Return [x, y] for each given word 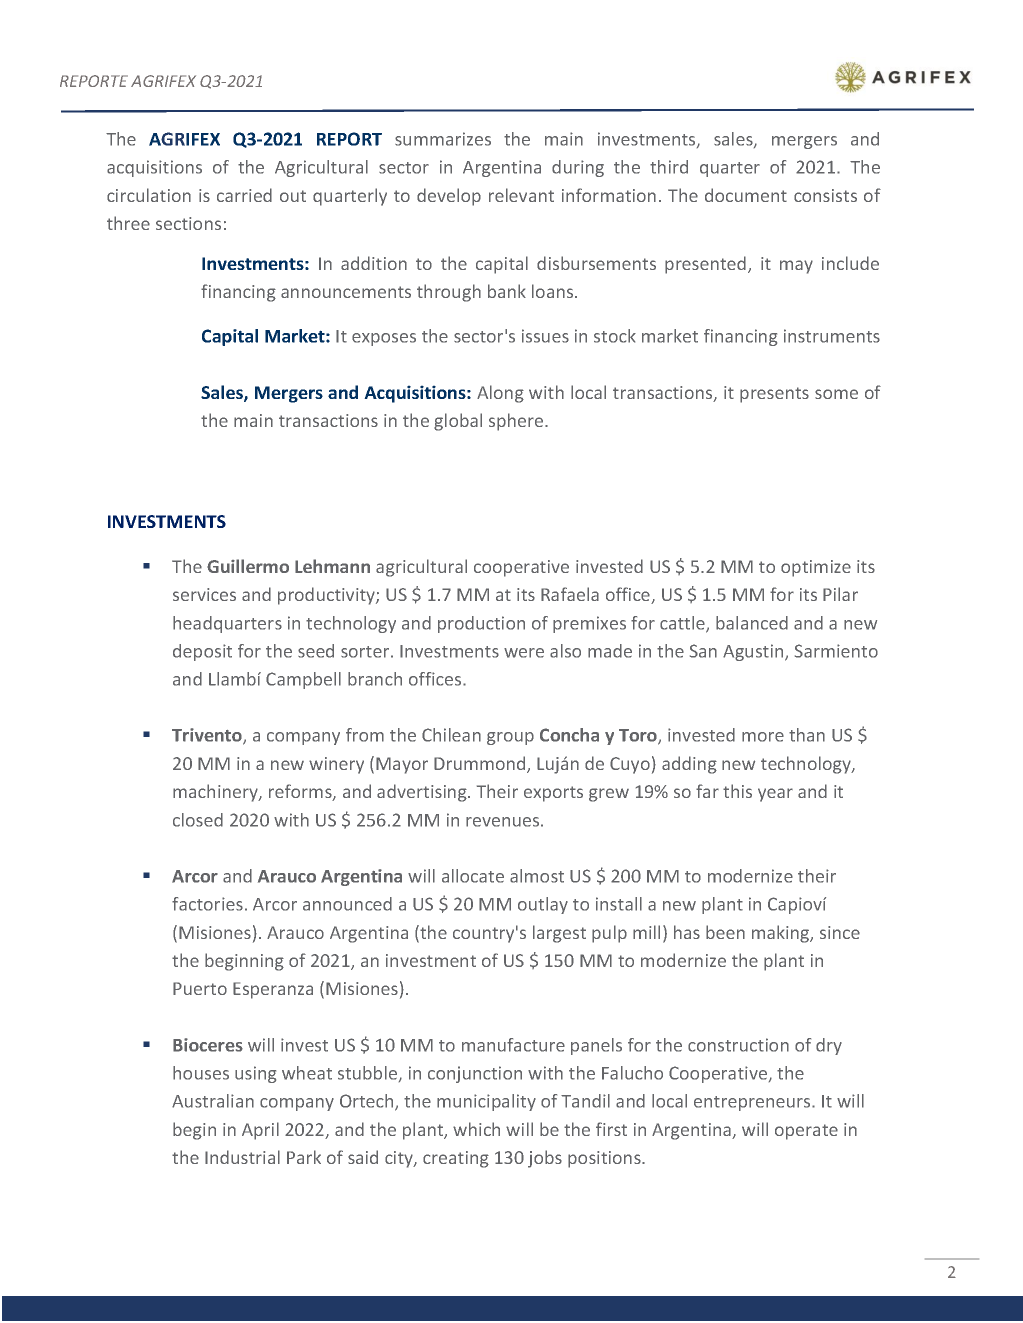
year [775, 795]
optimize [816, 568]
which [476, 1129]
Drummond [481, 764]
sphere [517, 422]
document [746, 195]
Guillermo [248, 566]
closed [198, 820]
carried [244, 195]
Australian [213, 1101]
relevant [521, 195]
